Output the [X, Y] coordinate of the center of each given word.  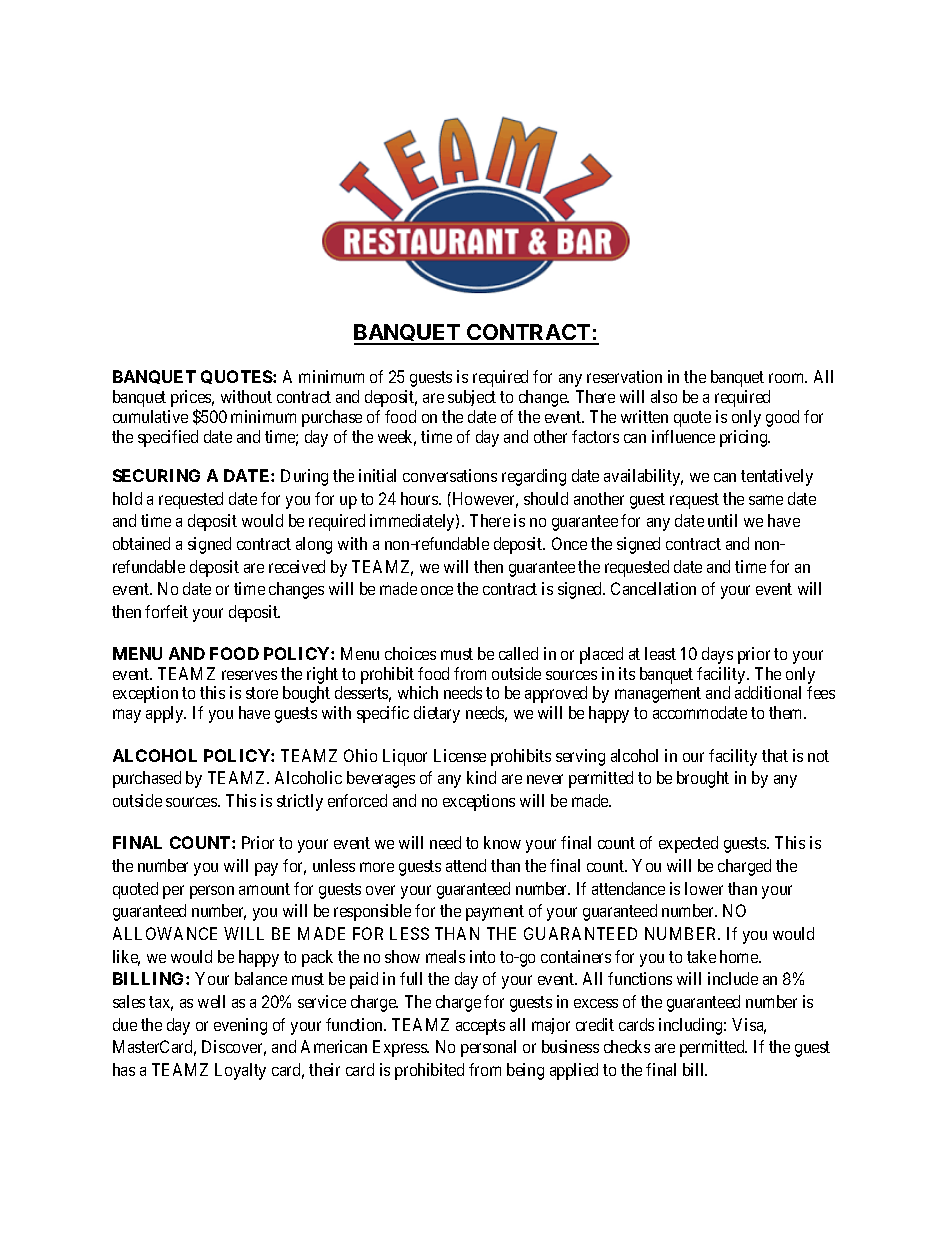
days [717, 655]
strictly [300, 802]
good [782, 418]
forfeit [166, 611]
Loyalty [240, 1071]
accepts [480, 1027]
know [502, 842]
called [518, 653]
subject [472, 398]
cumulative [150, 416]
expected [688, 844]
